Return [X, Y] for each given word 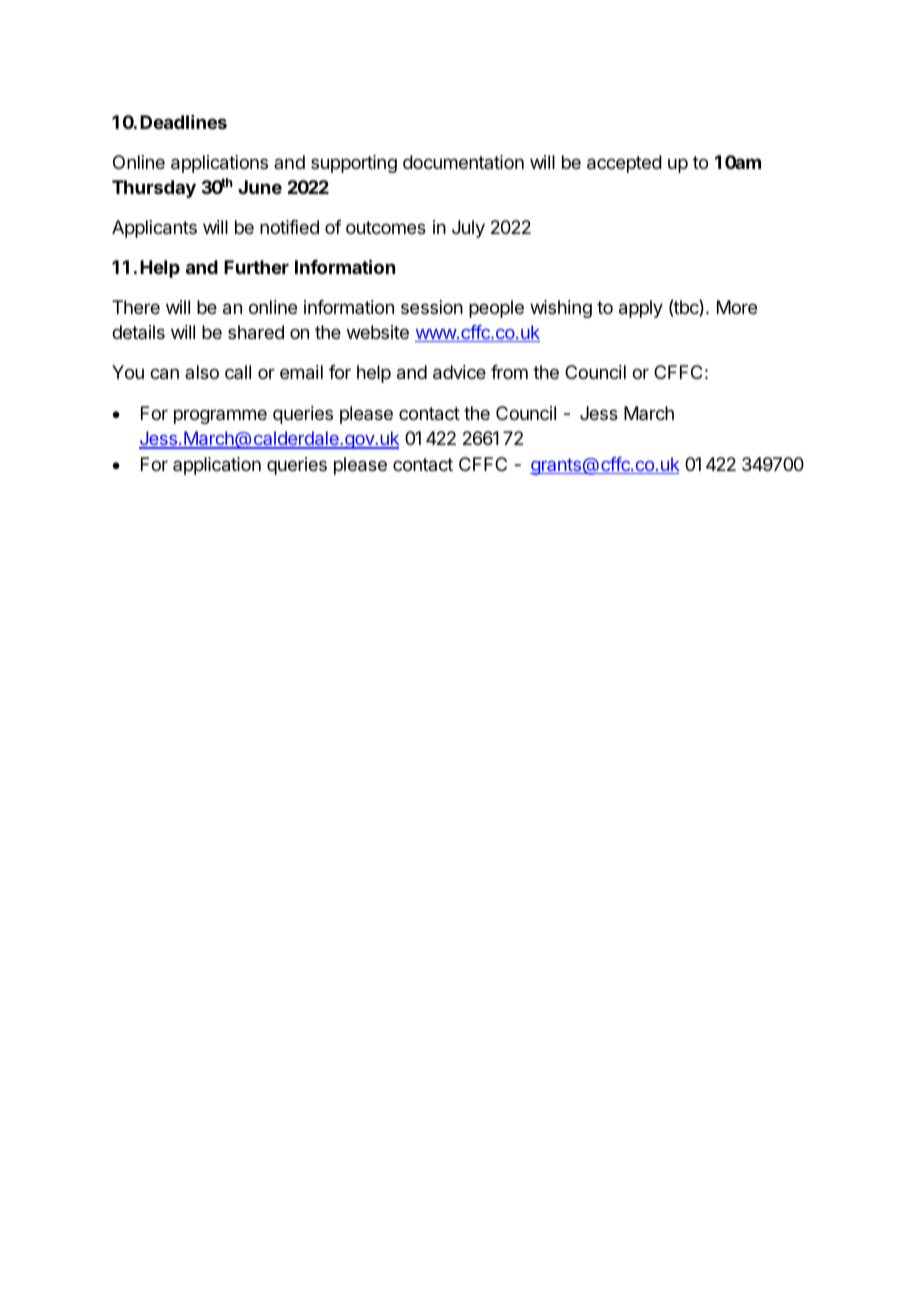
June [260, 187]
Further [256, 267]
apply [641, 309]
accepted [624, 164]
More [737, 307]
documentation [463, 162]
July [468, 229]
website [378, 332]
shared [256, 332]
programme [220, 416]
